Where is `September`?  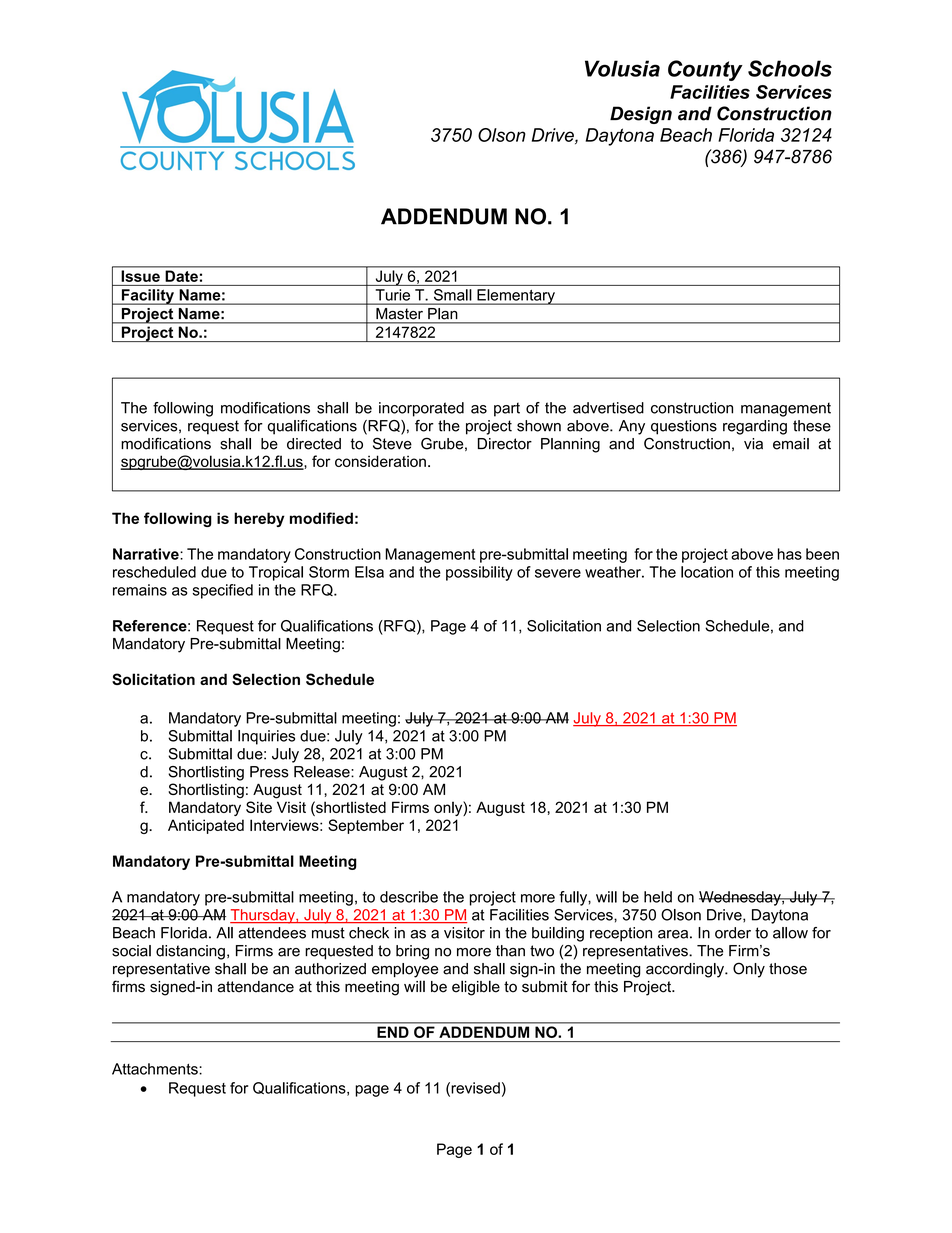
September is located at coordinates (366, 826).
